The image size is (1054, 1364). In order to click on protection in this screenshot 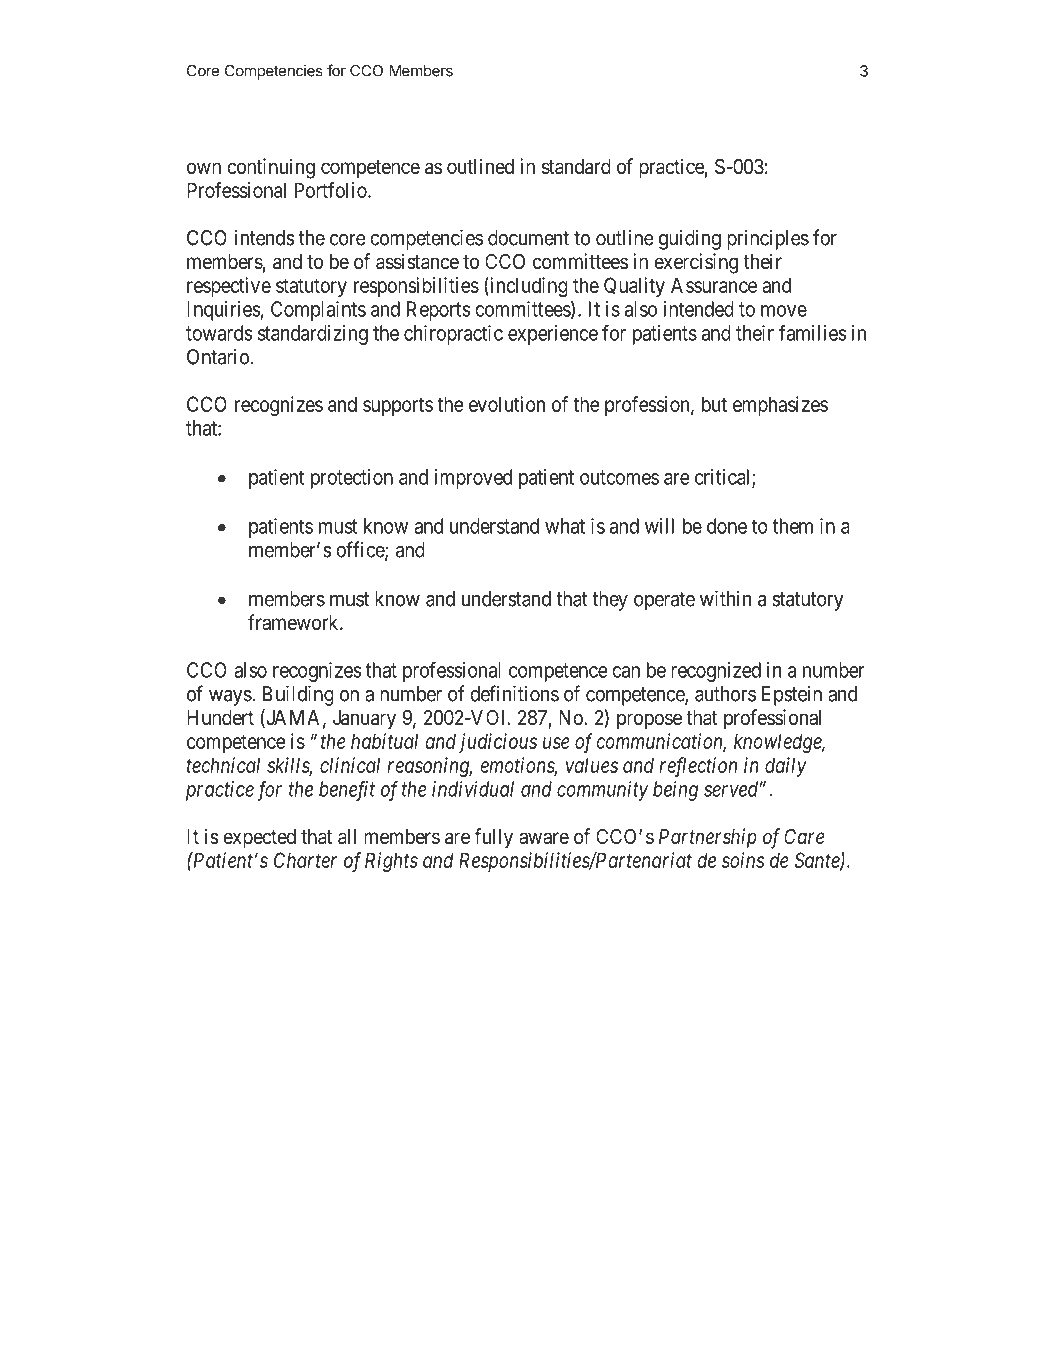, I will do `click(352, 479)`.
